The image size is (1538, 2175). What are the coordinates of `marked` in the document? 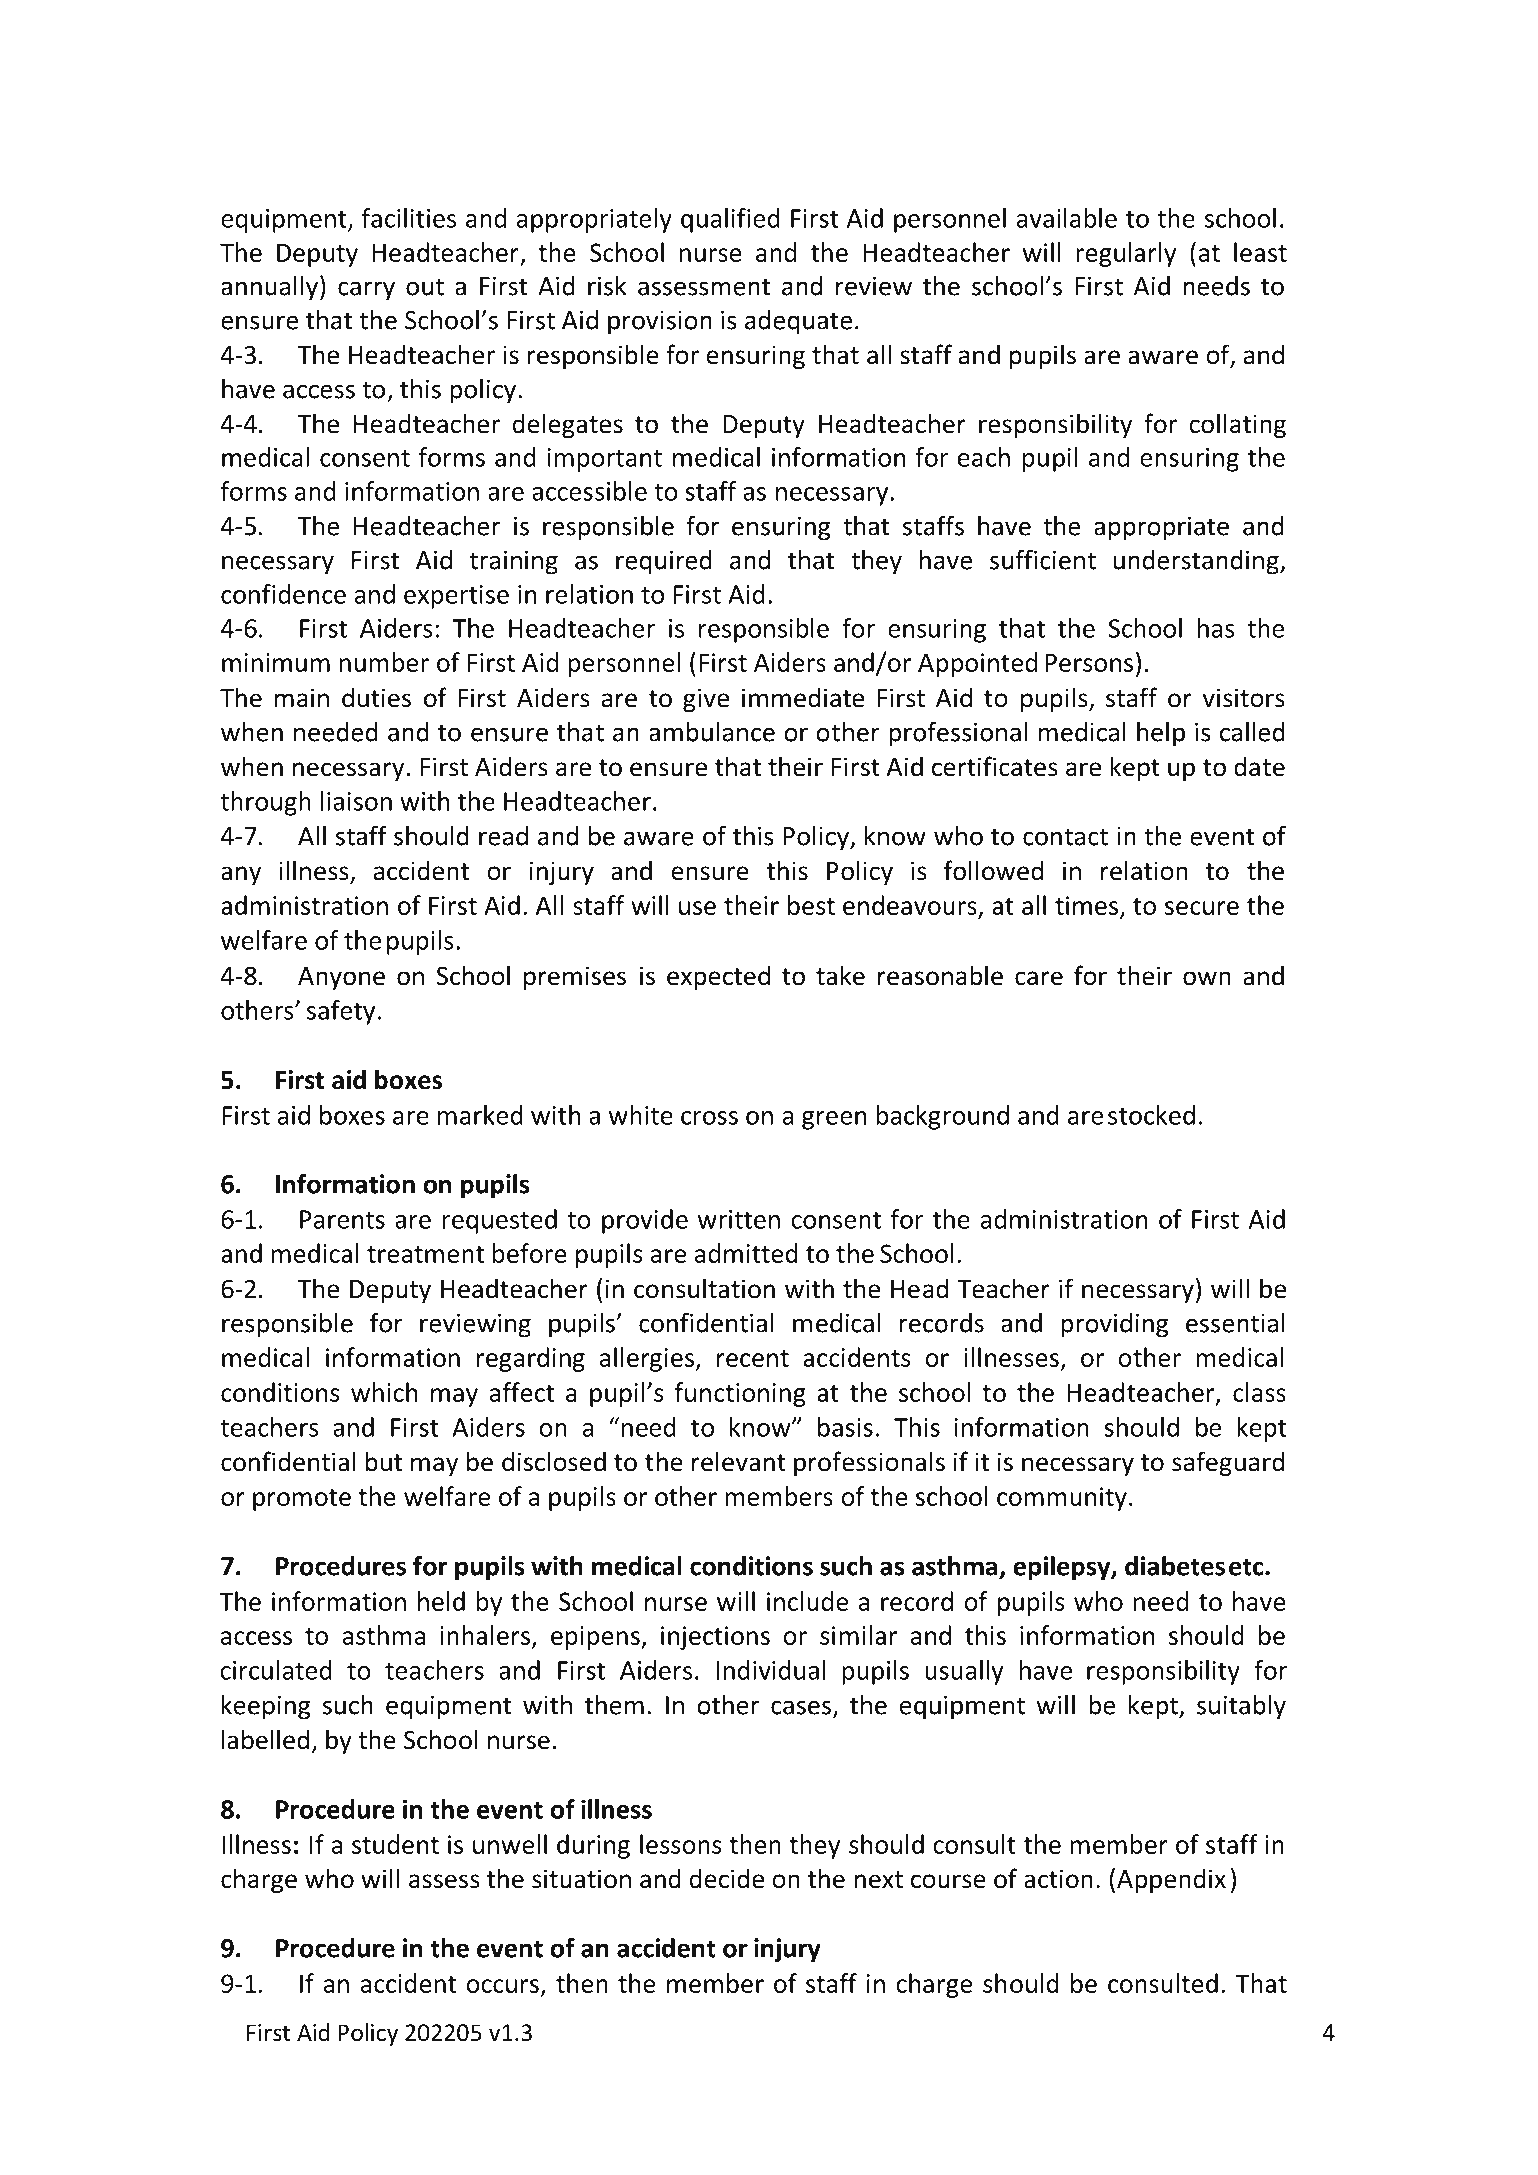 It's located at (480, 1115).
